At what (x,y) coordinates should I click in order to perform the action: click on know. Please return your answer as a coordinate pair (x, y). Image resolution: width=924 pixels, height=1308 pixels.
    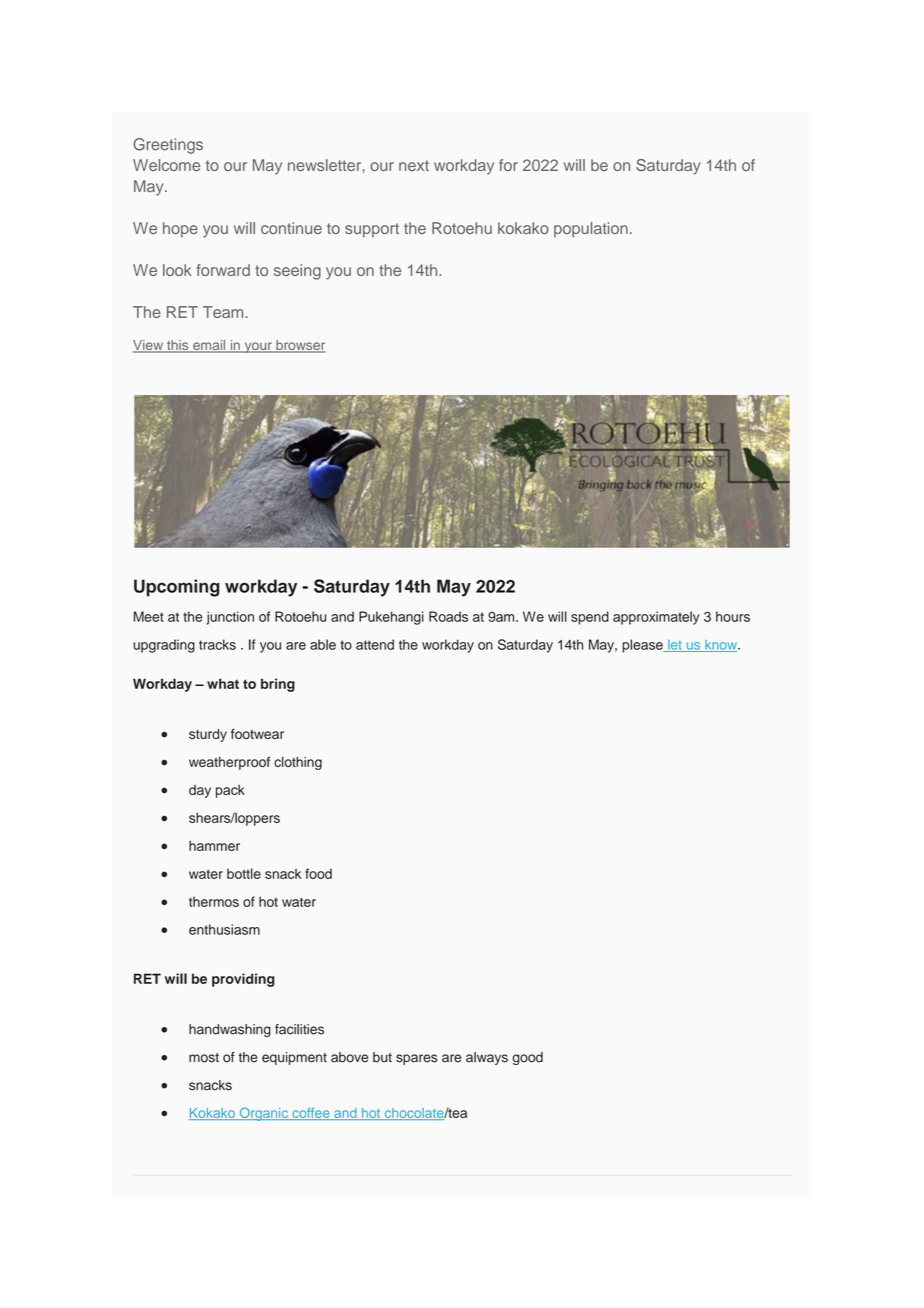
    Looking at the image, I should click on (721, 646).
